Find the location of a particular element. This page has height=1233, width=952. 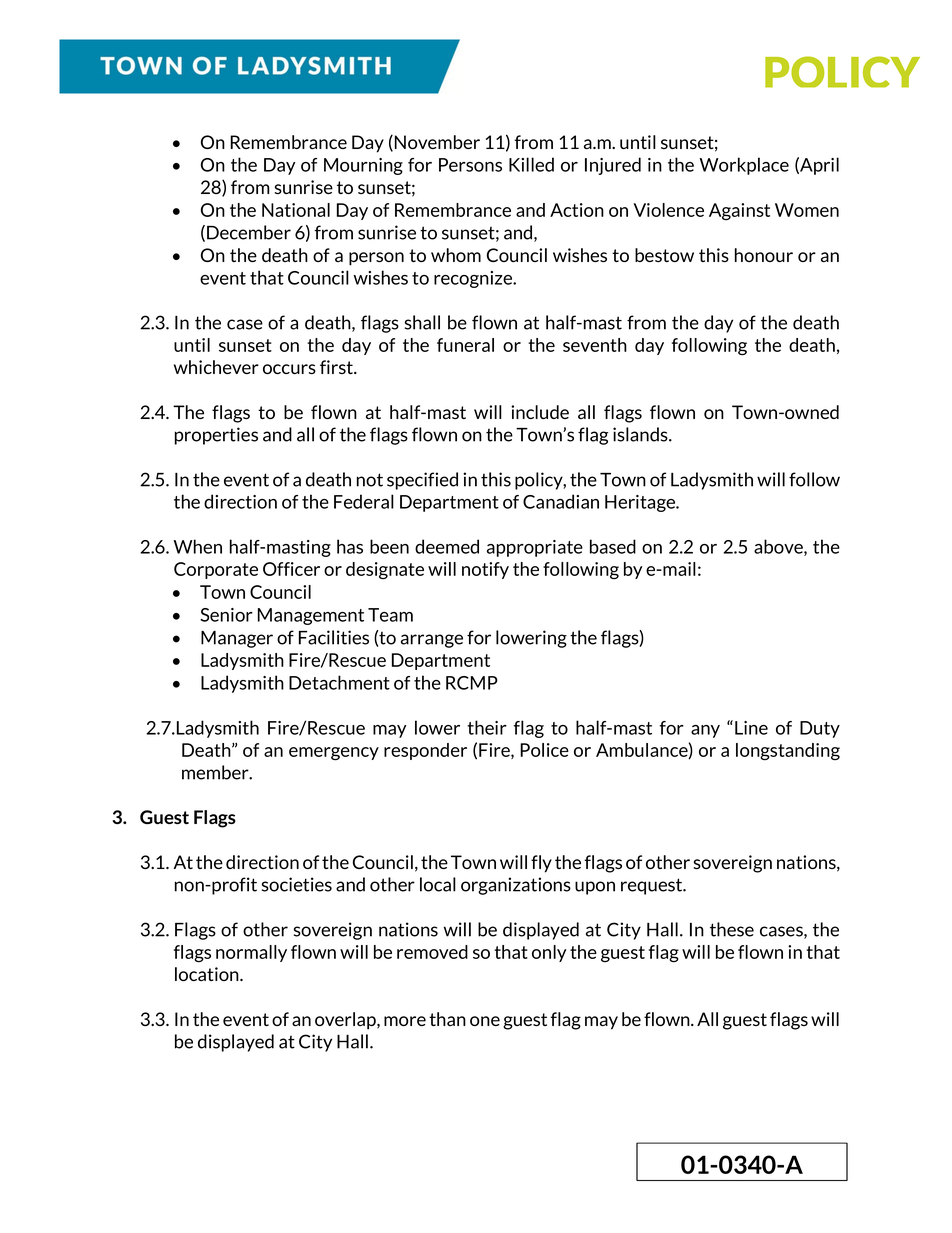

occurs is located at coordinates (289, 369).
